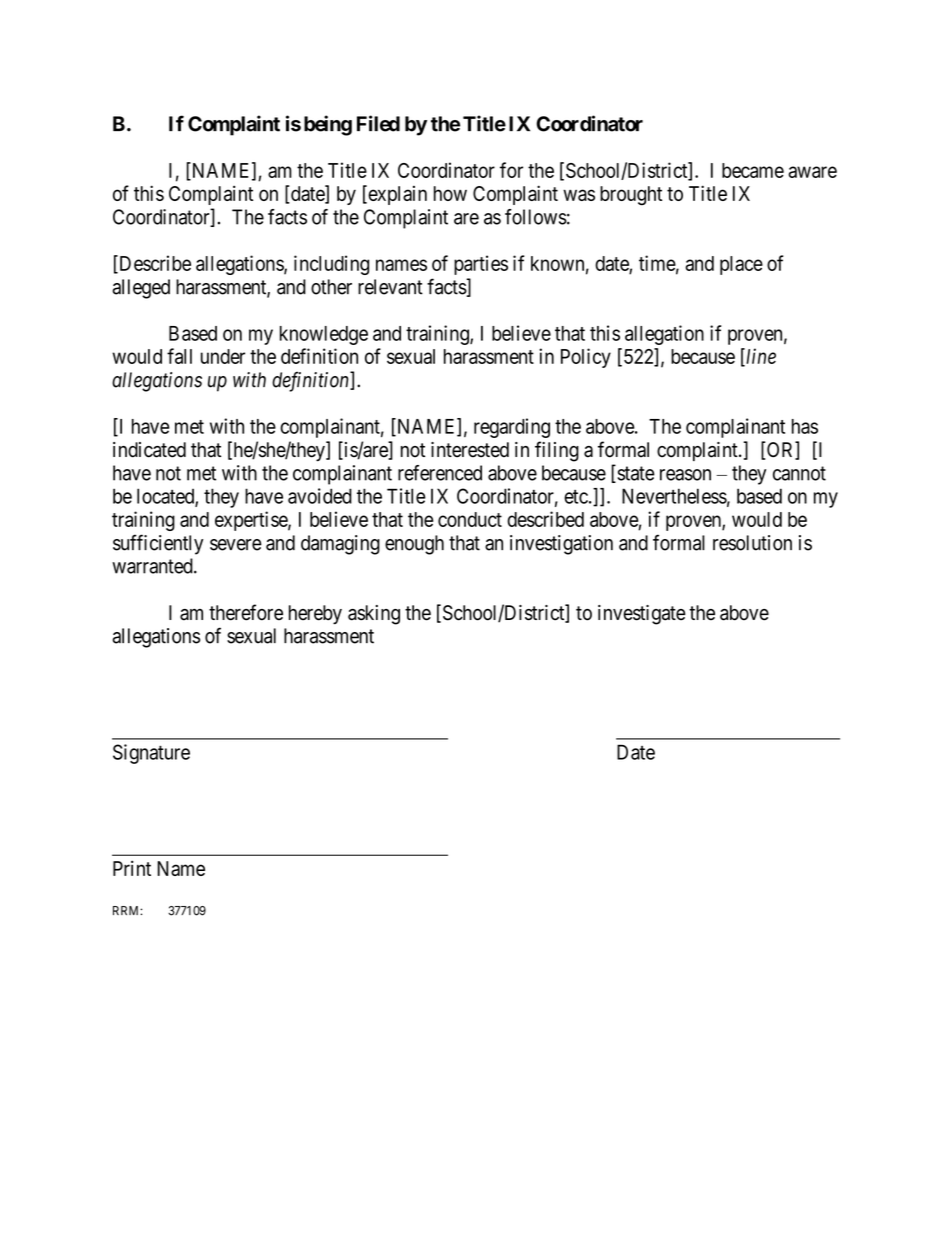  I want to click on resolution, so click(752, 543).
